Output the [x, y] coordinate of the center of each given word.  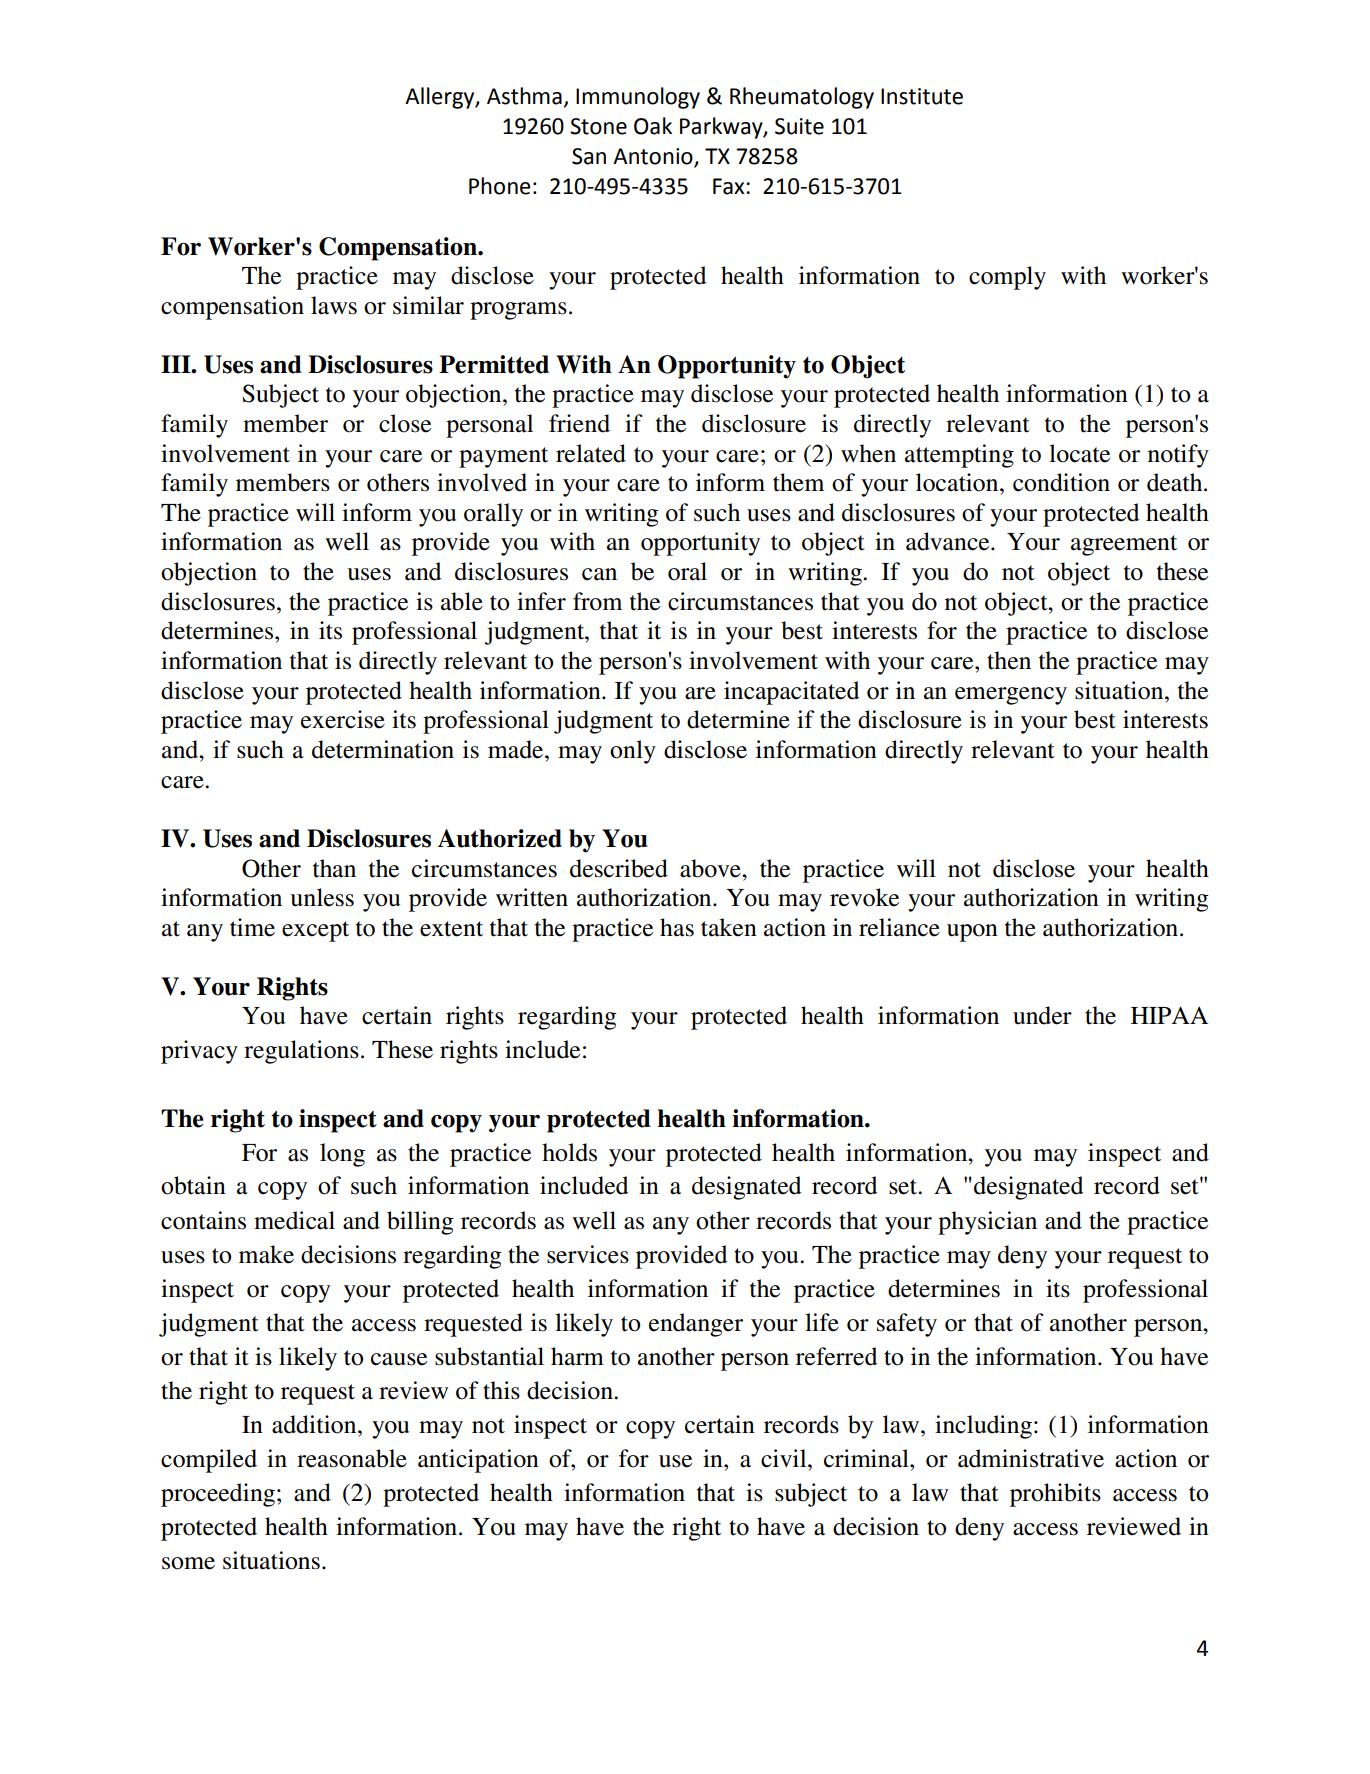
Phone [500, 186]
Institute [922, 96]
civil [785, 1458]
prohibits [1055, 1495]
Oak [653, 126]
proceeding [219, 1495]
